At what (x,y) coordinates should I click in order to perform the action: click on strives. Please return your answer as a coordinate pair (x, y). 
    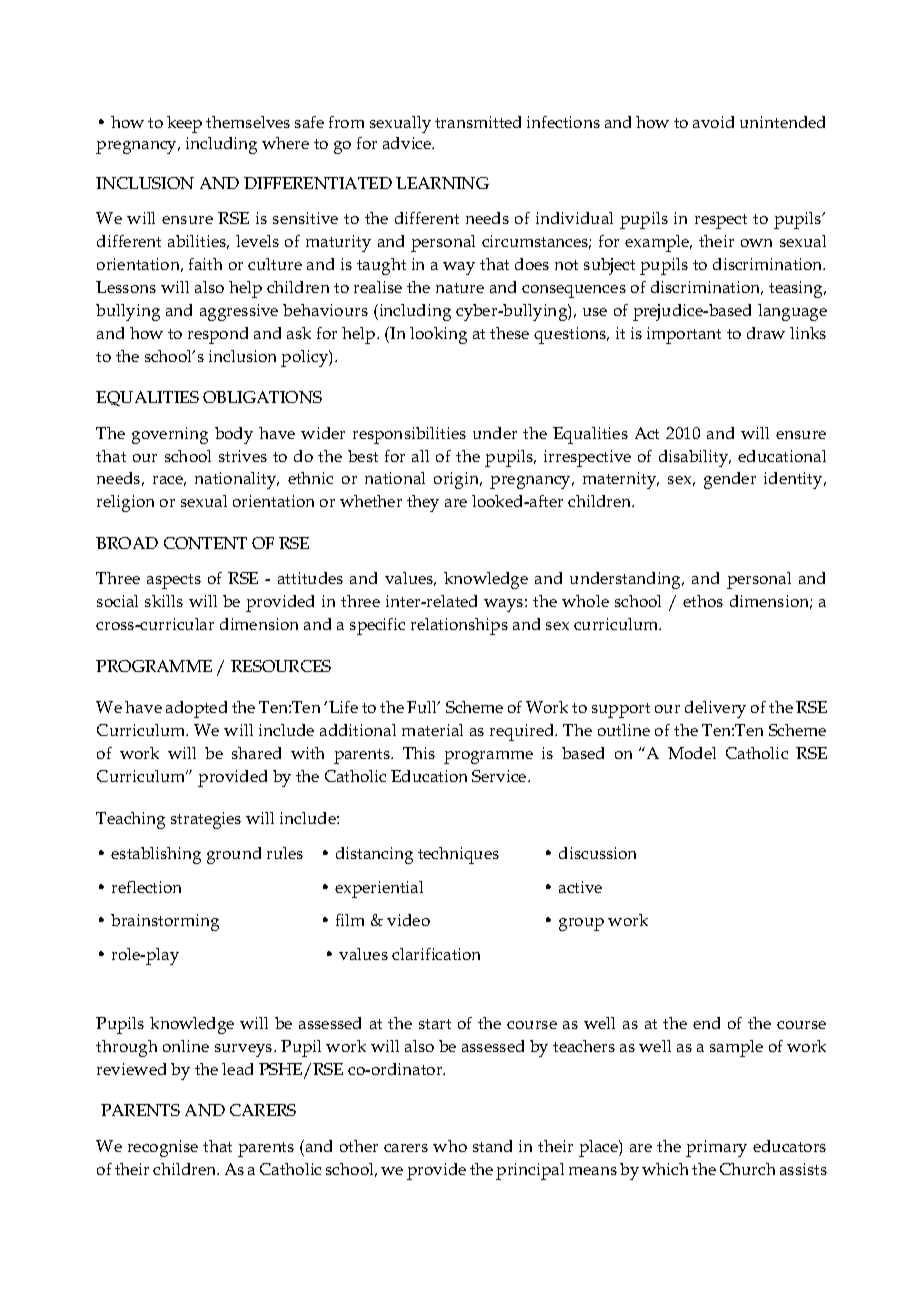
    Looking at the image, I should click on (243, 456).
